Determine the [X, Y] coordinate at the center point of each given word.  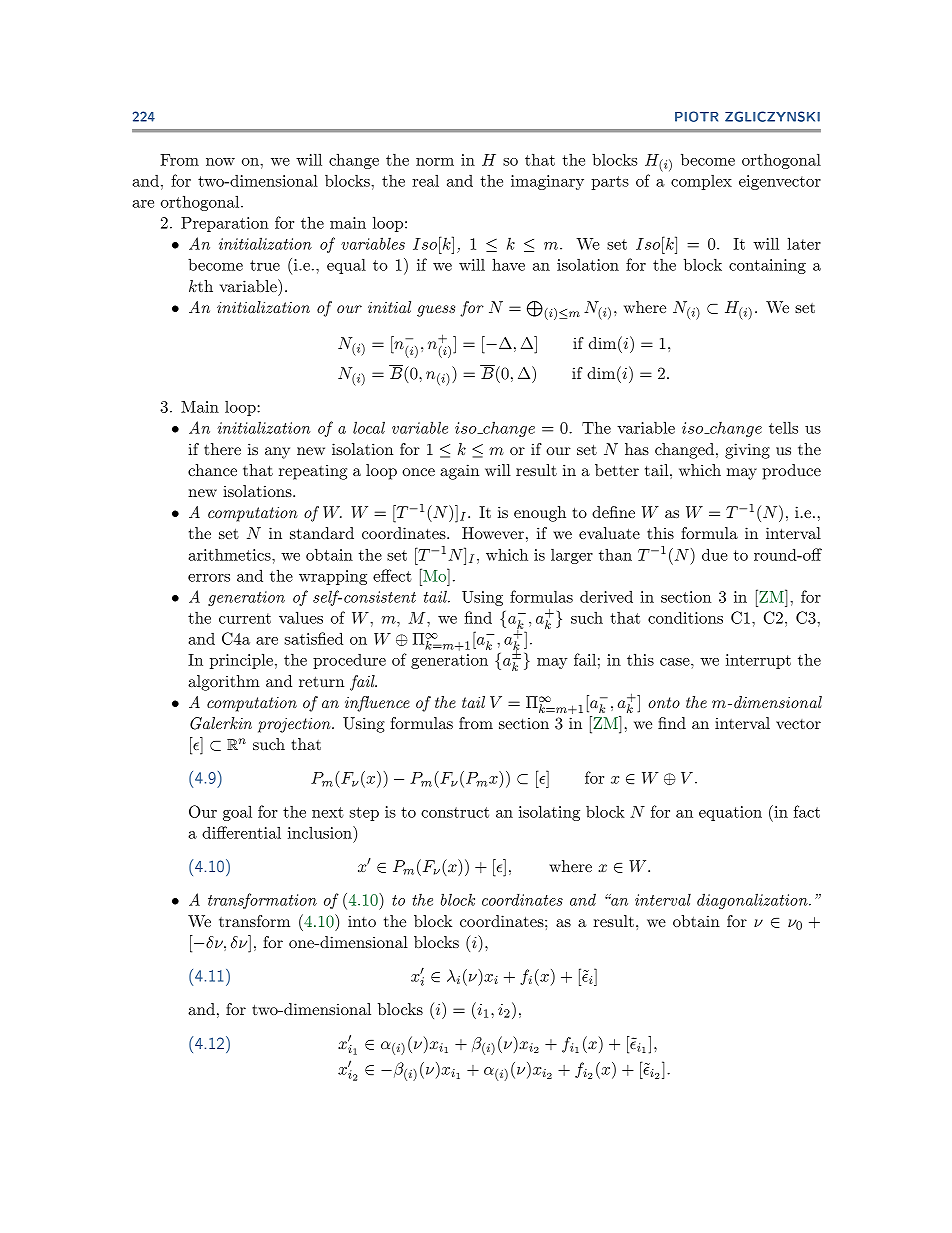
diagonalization [753, 901]
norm [435, 162]
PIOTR [696, 116]
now [220, 162]
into [362, 921]
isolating [549, 813]
